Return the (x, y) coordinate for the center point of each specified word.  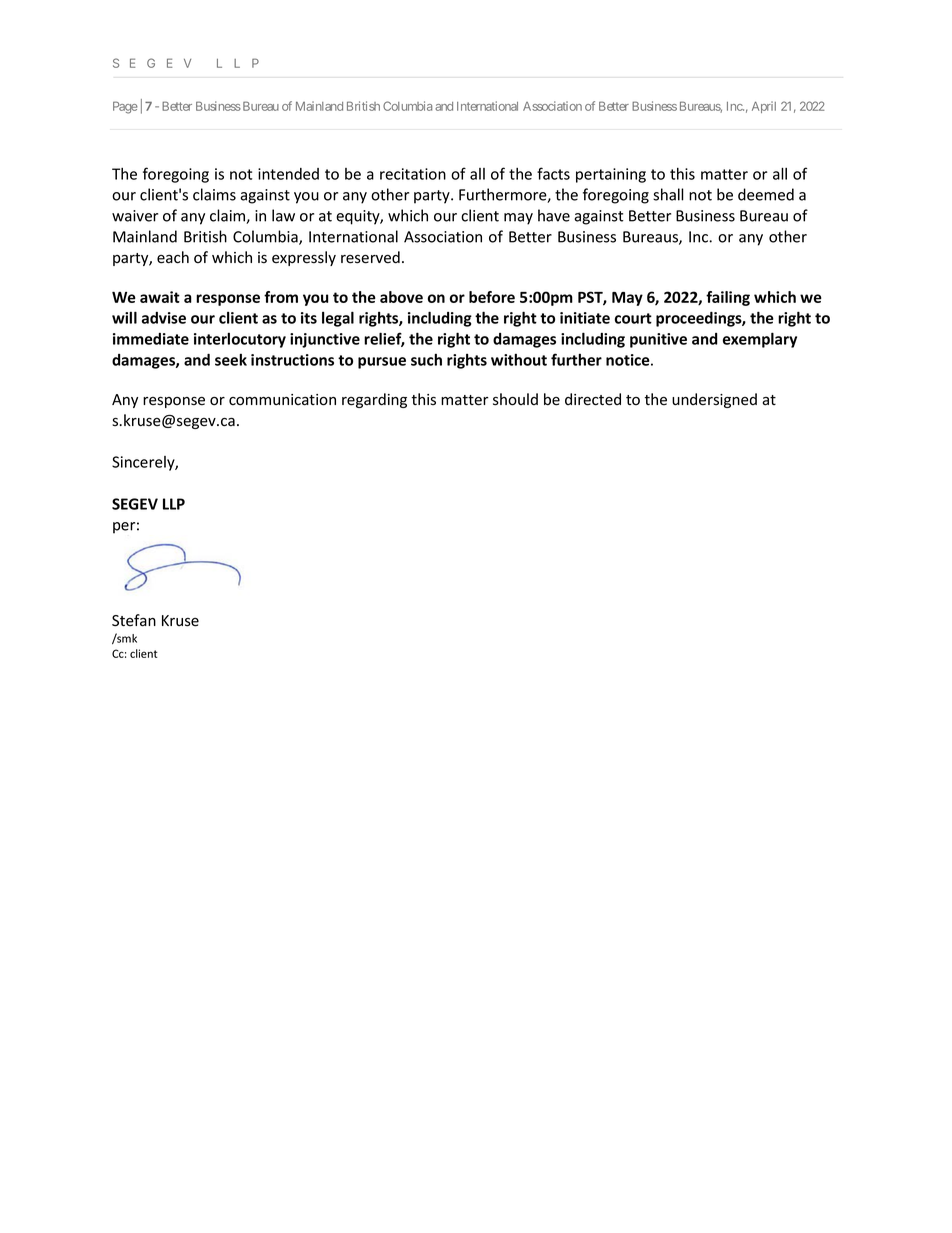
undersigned (714, 400)
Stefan (134, 620)
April (764, 107)
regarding (374, 400)
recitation (413, 174)
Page (125, 107)
